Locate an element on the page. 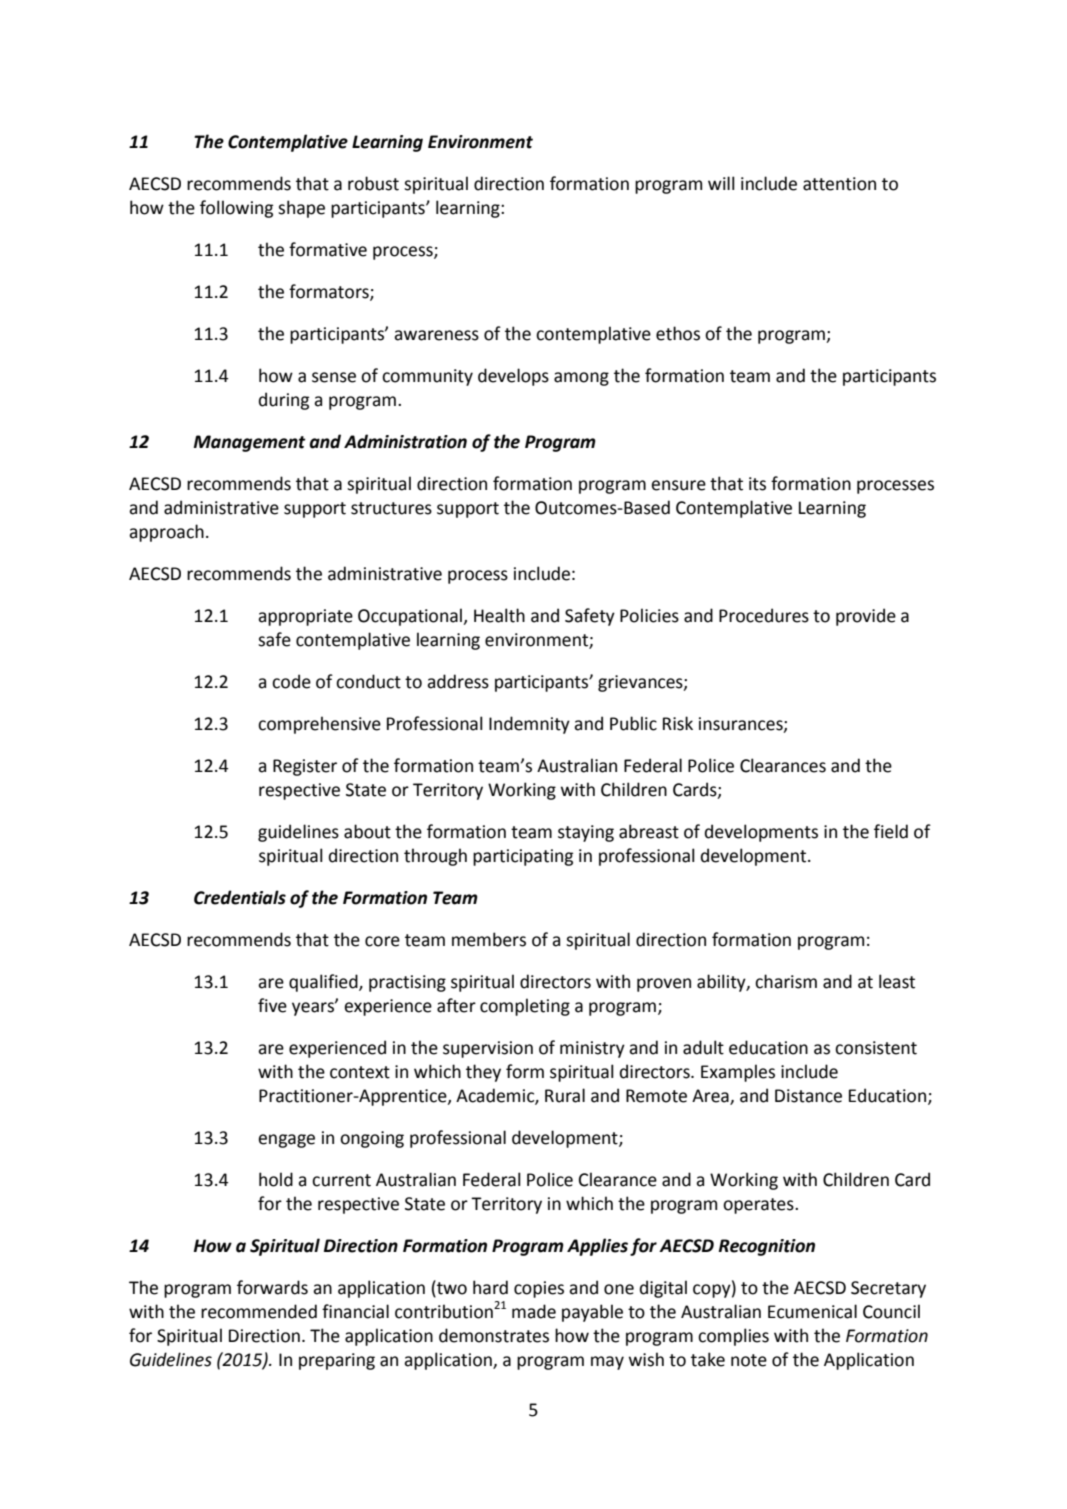 This image has height=1509, width=1067. Health is located at coordinates (499, 615).
